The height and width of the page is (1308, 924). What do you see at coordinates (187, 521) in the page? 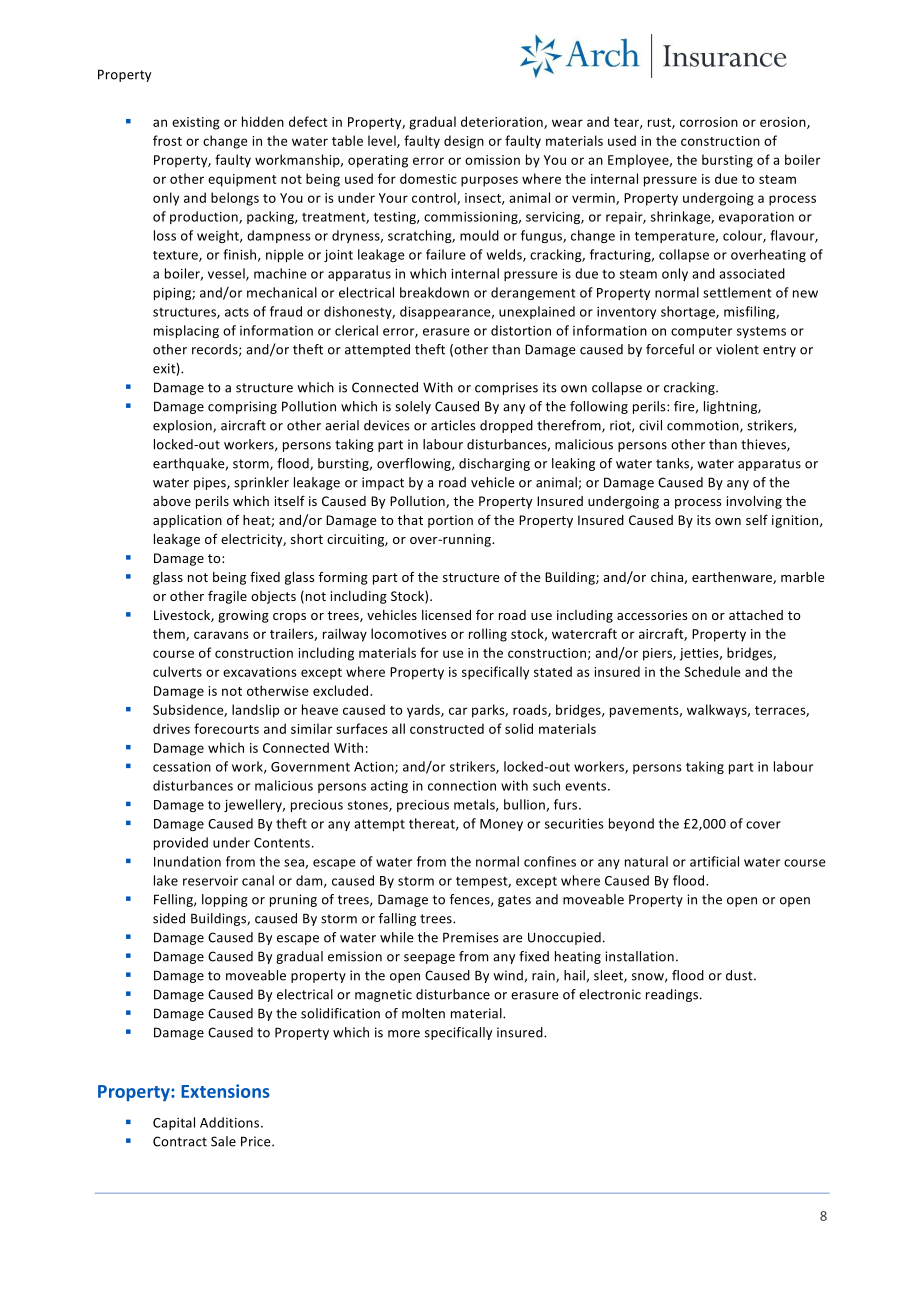
I see `application` at bounding box center [187, 521].
